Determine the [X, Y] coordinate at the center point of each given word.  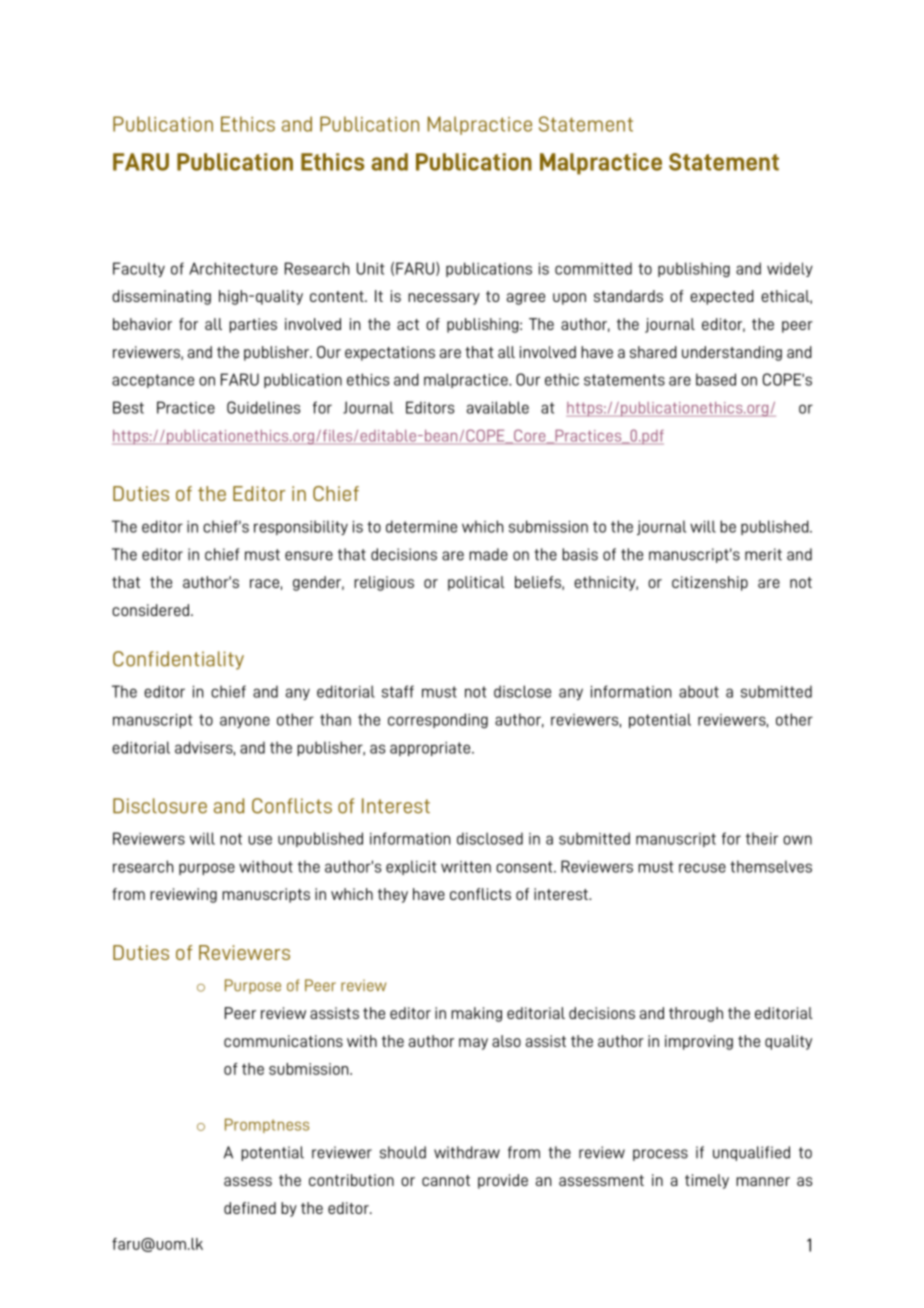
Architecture [233, 268]
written [466, 867]
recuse [702, 868]
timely [707, 1181]
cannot [446, 1180]
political [476, 583]
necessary [444, 299]
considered [150, 610]
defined [250, 1208]
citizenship [710, 583]
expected [722, 297]
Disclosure [160, 806]
